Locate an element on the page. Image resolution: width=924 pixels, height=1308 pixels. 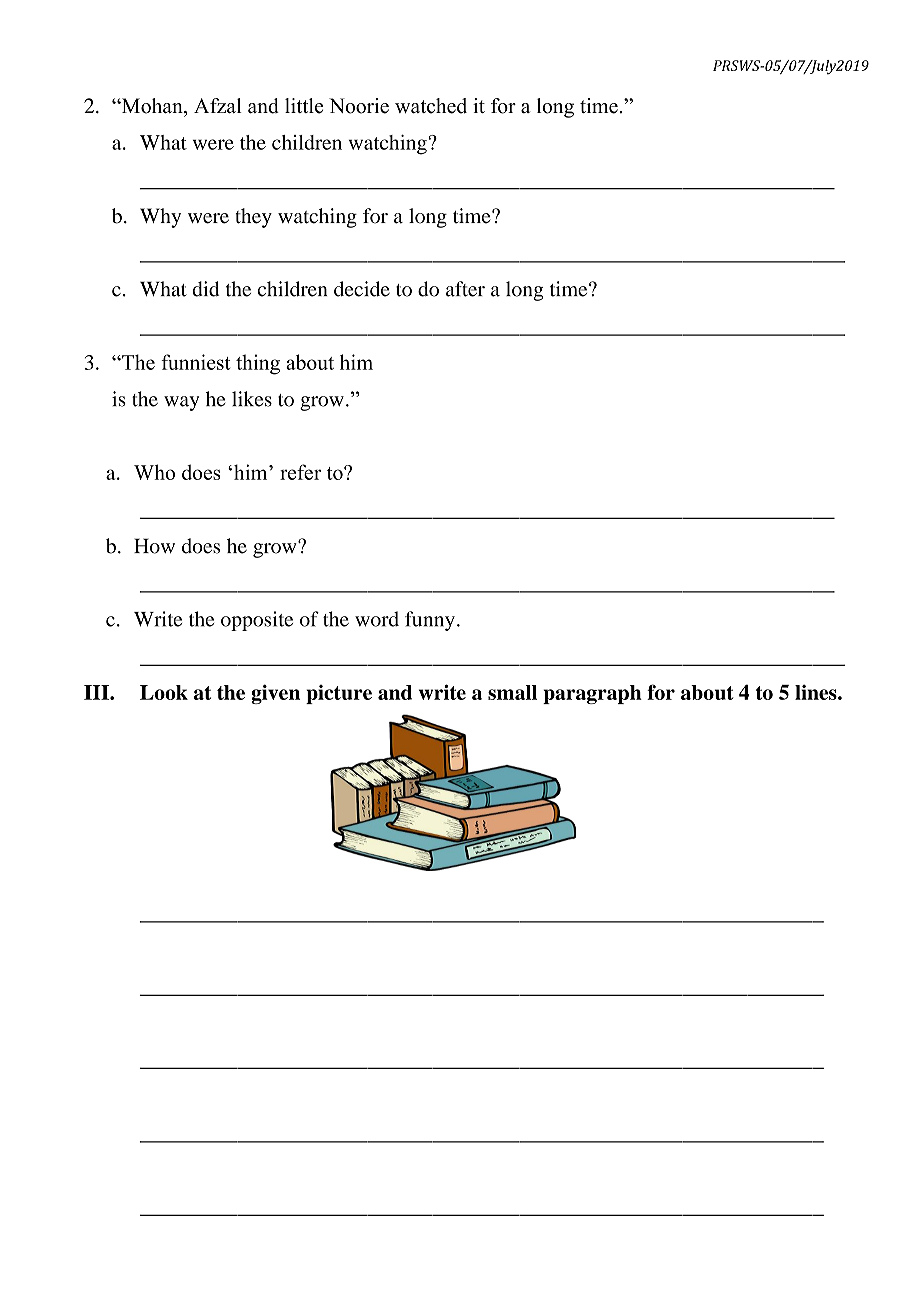
way is located at coordinates (181, 403).
